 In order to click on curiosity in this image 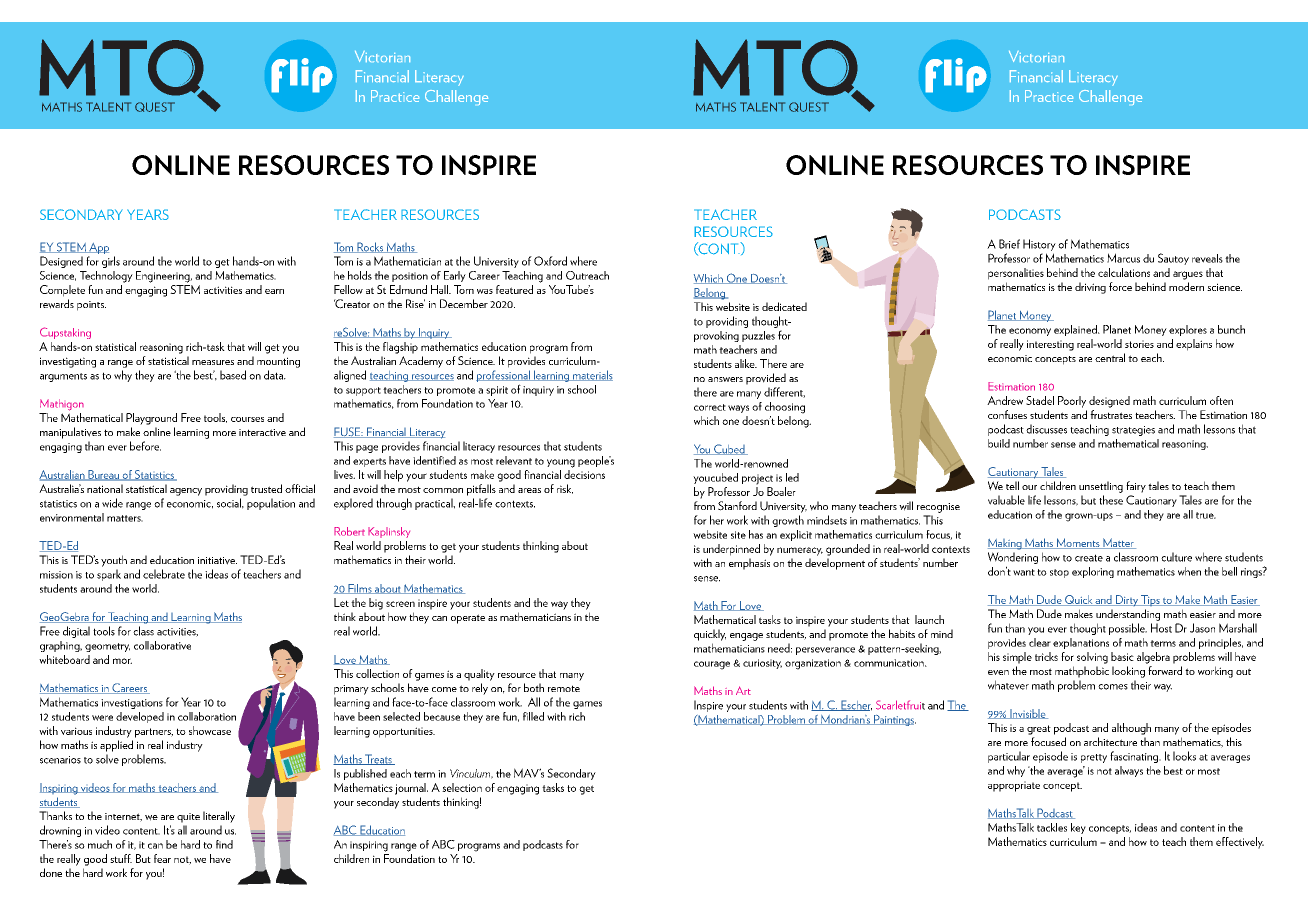, I will do `click(762, 664)`.
